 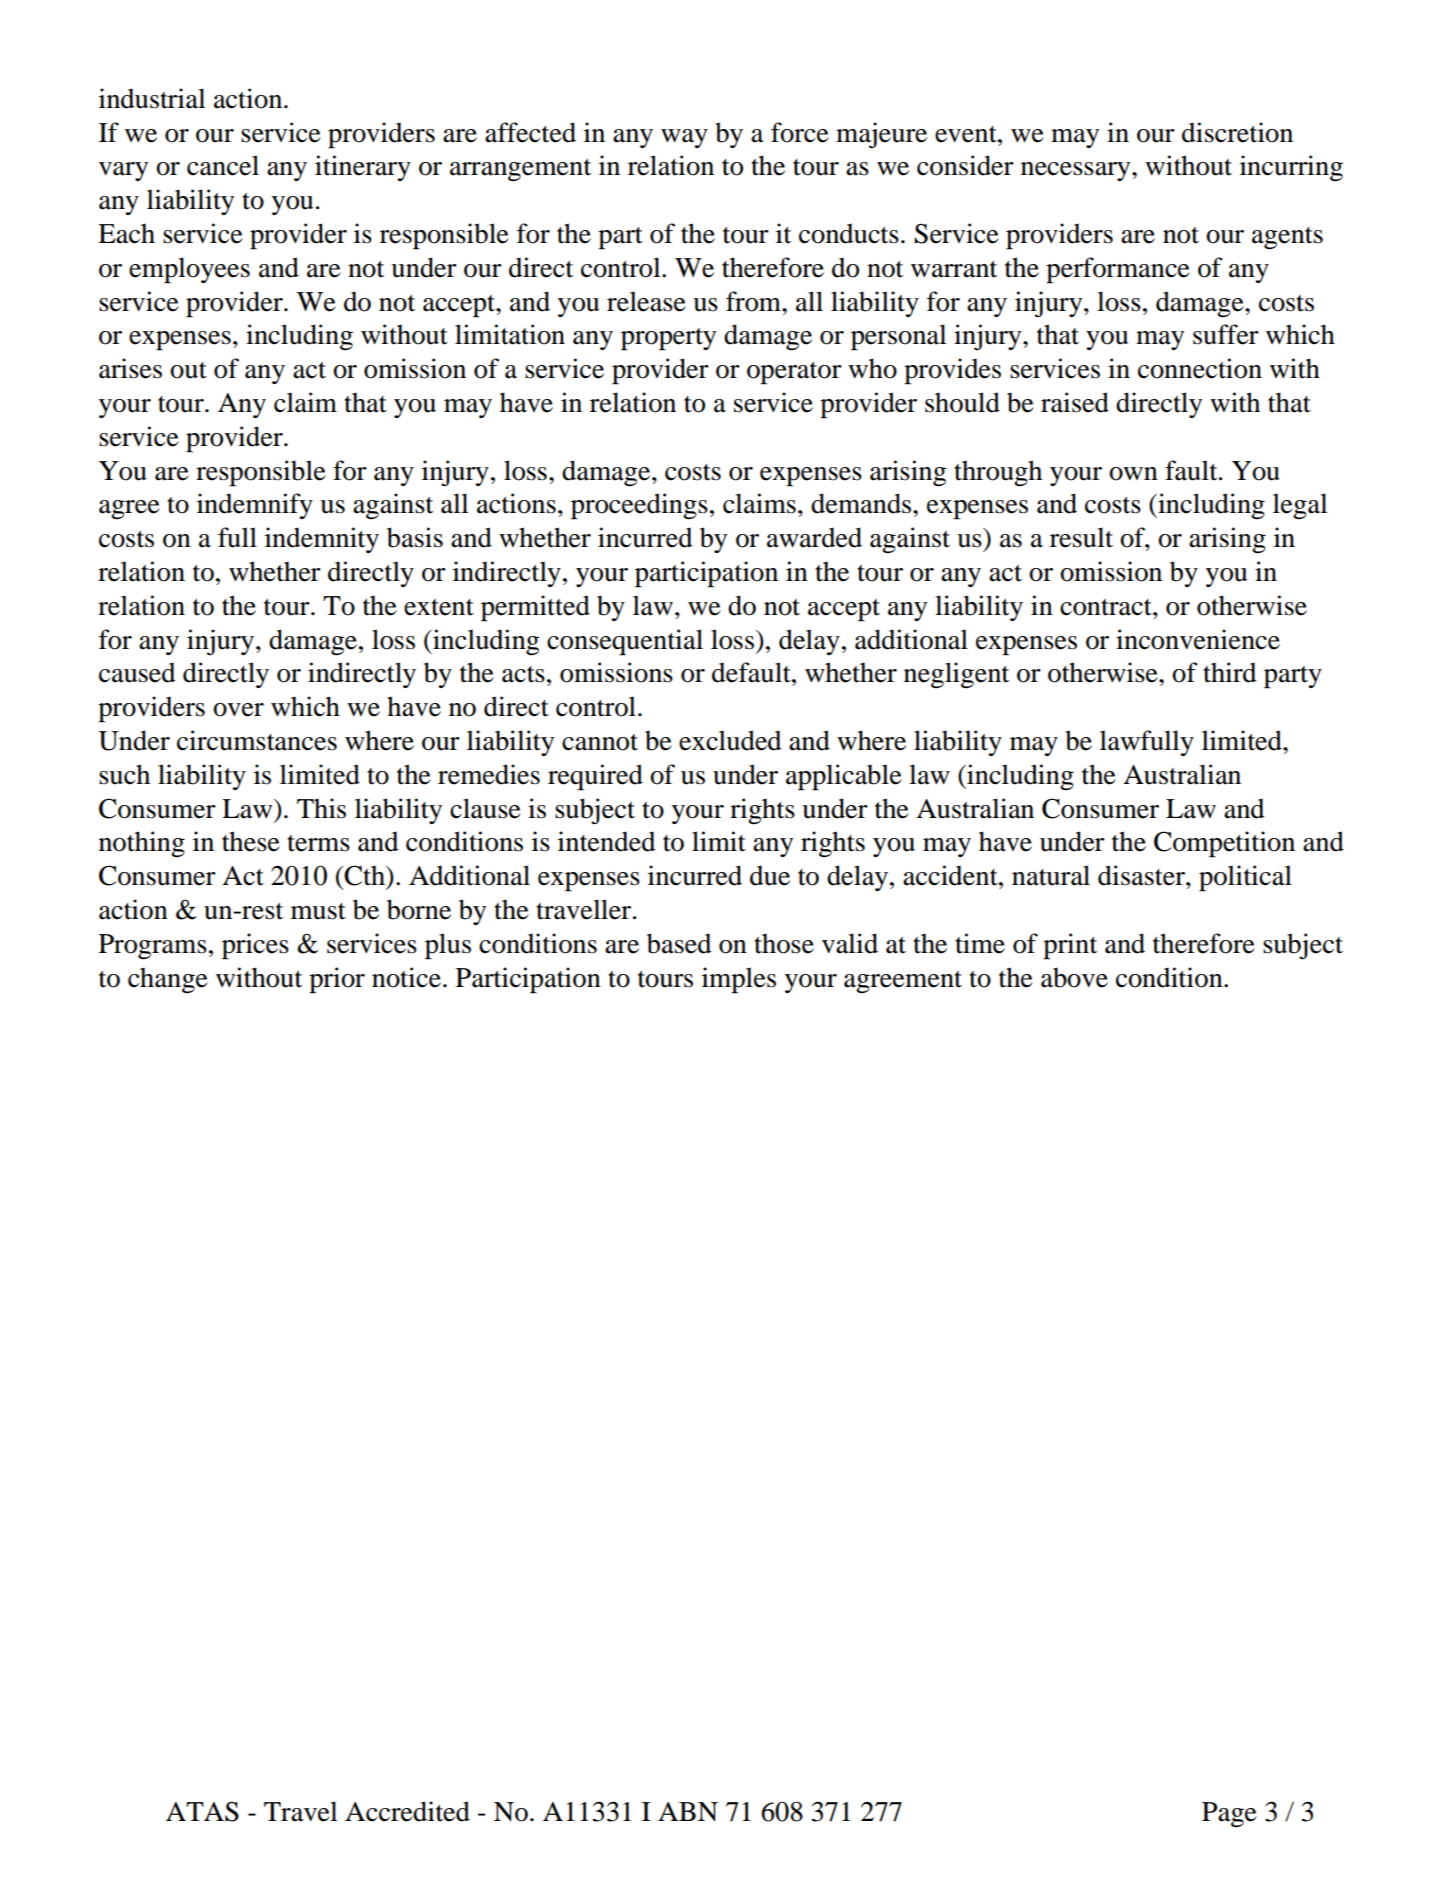 What do you see at coordinates (202, 1811) in the screenshot?
I see `ATAS` at bounding box center [202, 1811].
